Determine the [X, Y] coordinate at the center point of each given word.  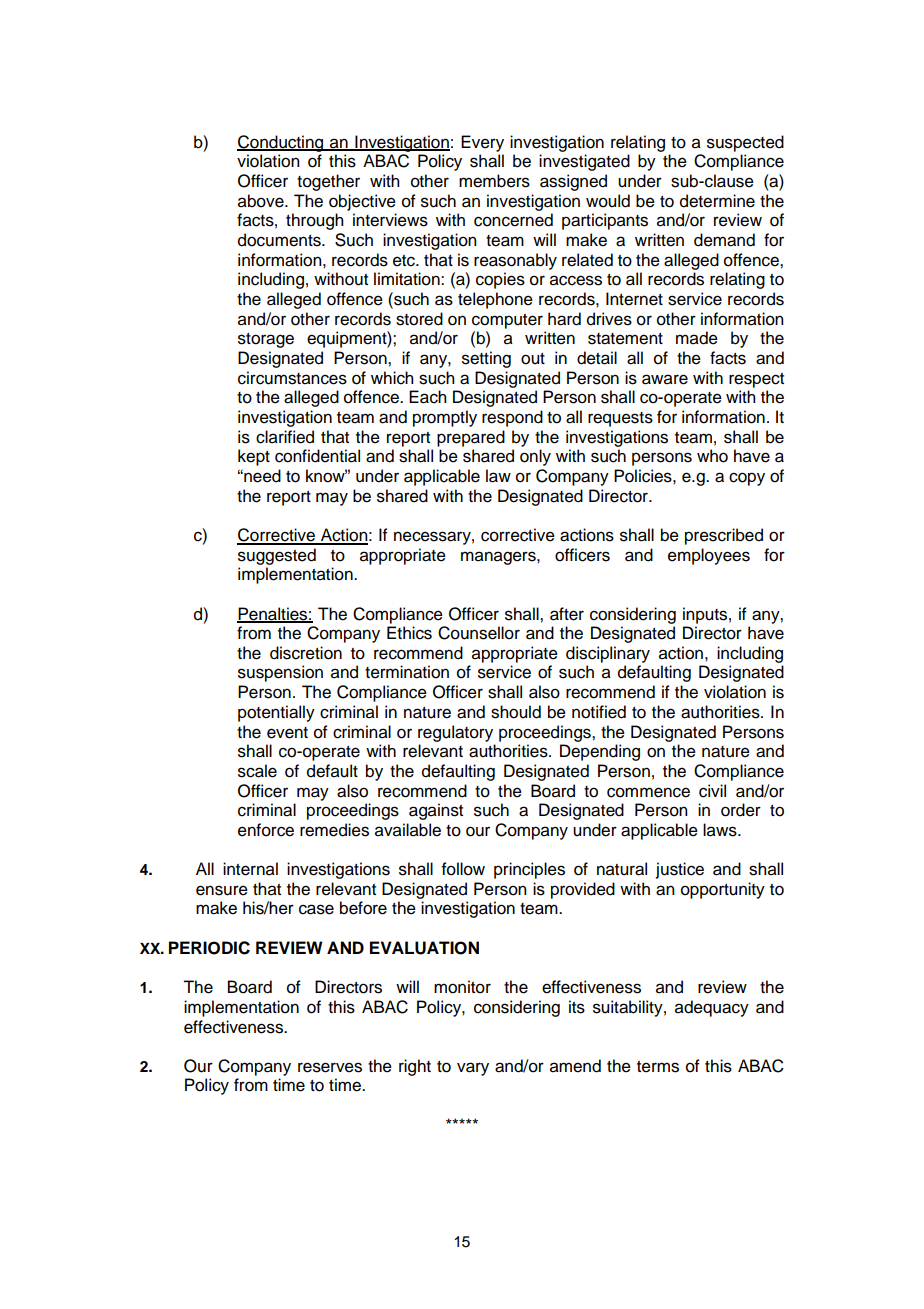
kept [254, 457]
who [712, 456]
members [494, 181]
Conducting [281, 143]
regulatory [455, 733]
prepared [471, 438]
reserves [330, 1067]
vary [473, 1069]
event [287, 733]
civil [712, 791]
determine [717, 201]
